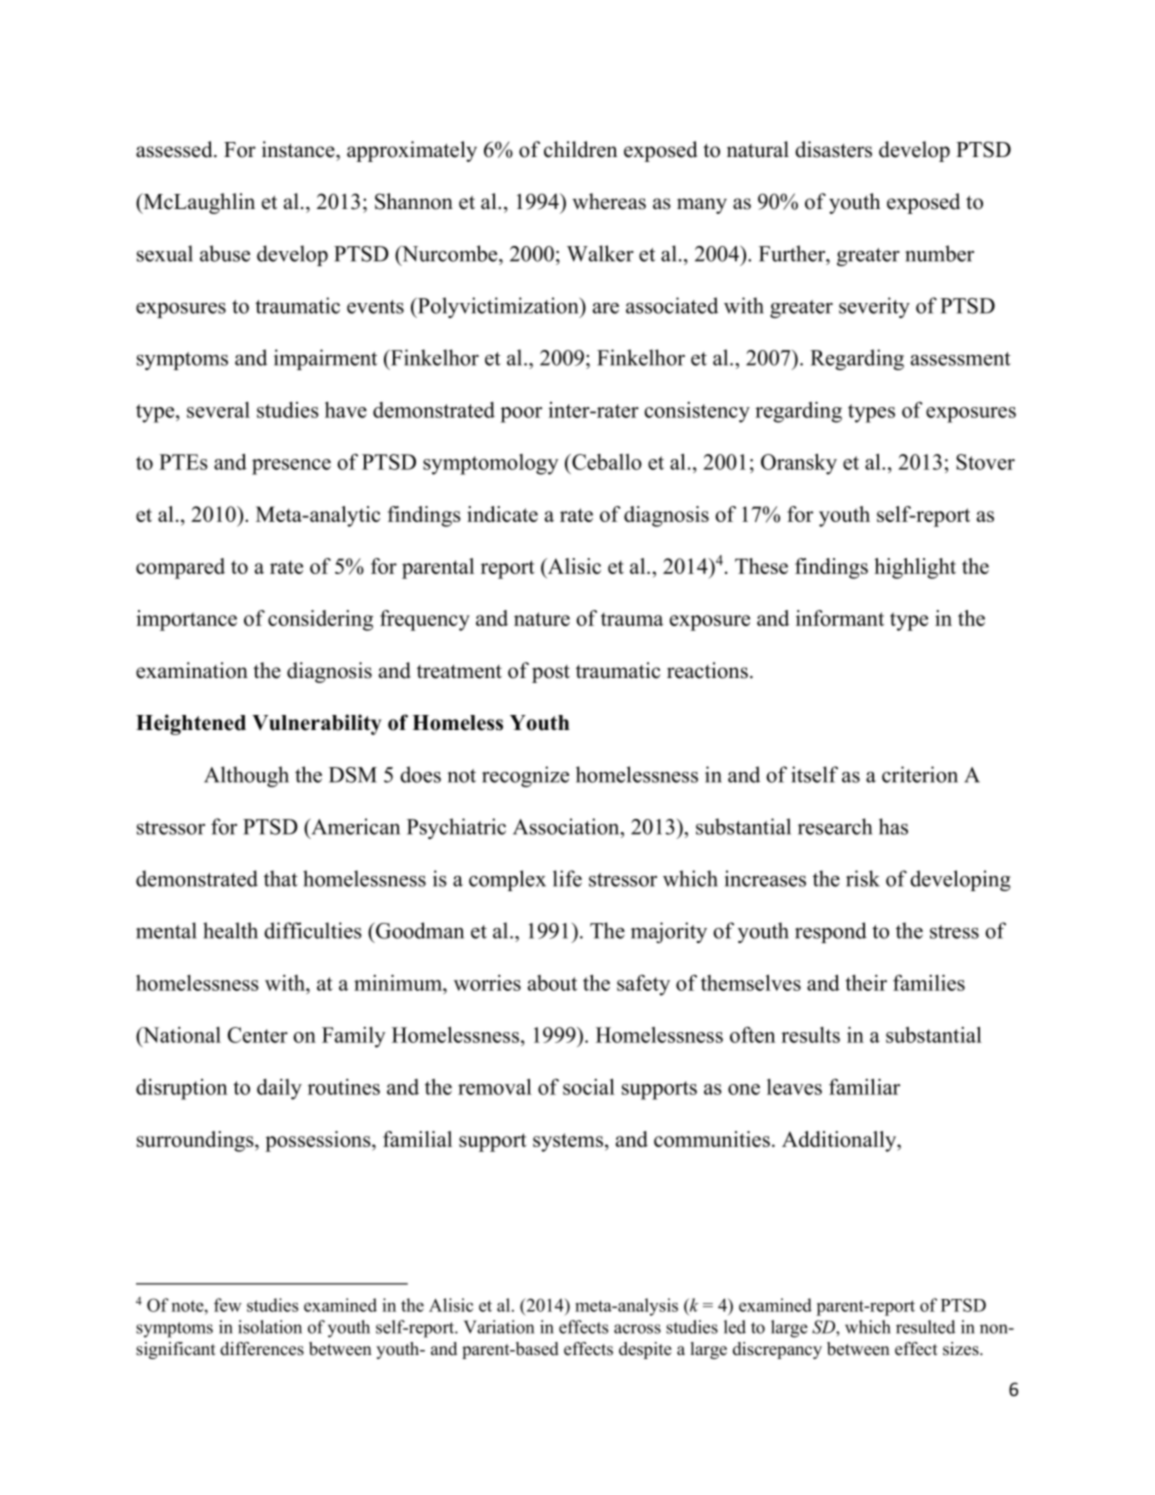  I want to click on their, so click(866, 983).
